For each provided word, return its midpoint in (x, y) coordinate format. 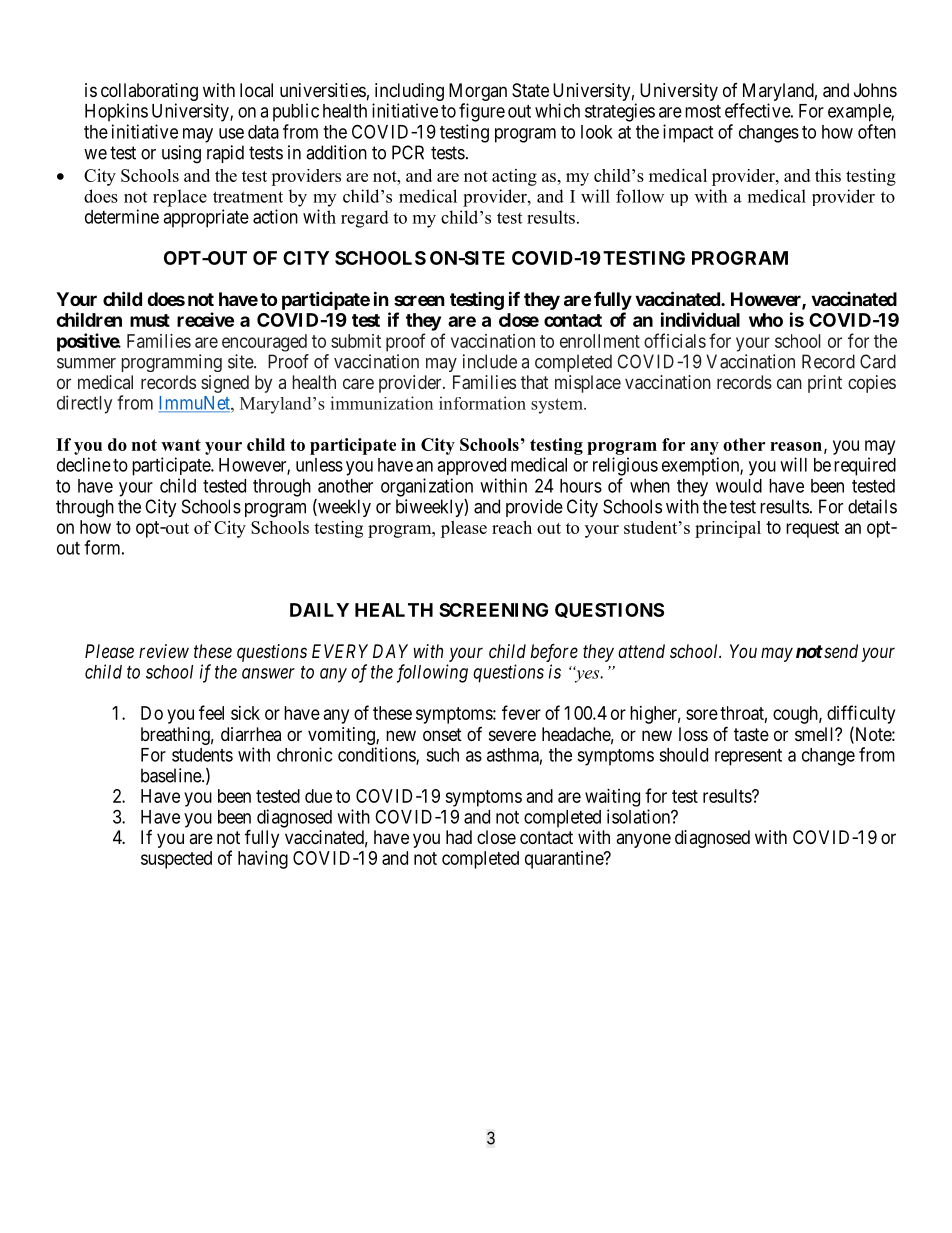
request (812, 529)
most (703, 111)
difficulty (861, 714)
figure (482, 112)
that (535, 382)
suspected (176, 860)
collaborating (149, 92)
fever (521, 712)
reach (512, 527)
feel (211, 712)
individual (700, 319)
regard (365, 219)
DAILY (319, 610)
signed (225, 384)
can (789, 383)
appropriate (206, 218)
